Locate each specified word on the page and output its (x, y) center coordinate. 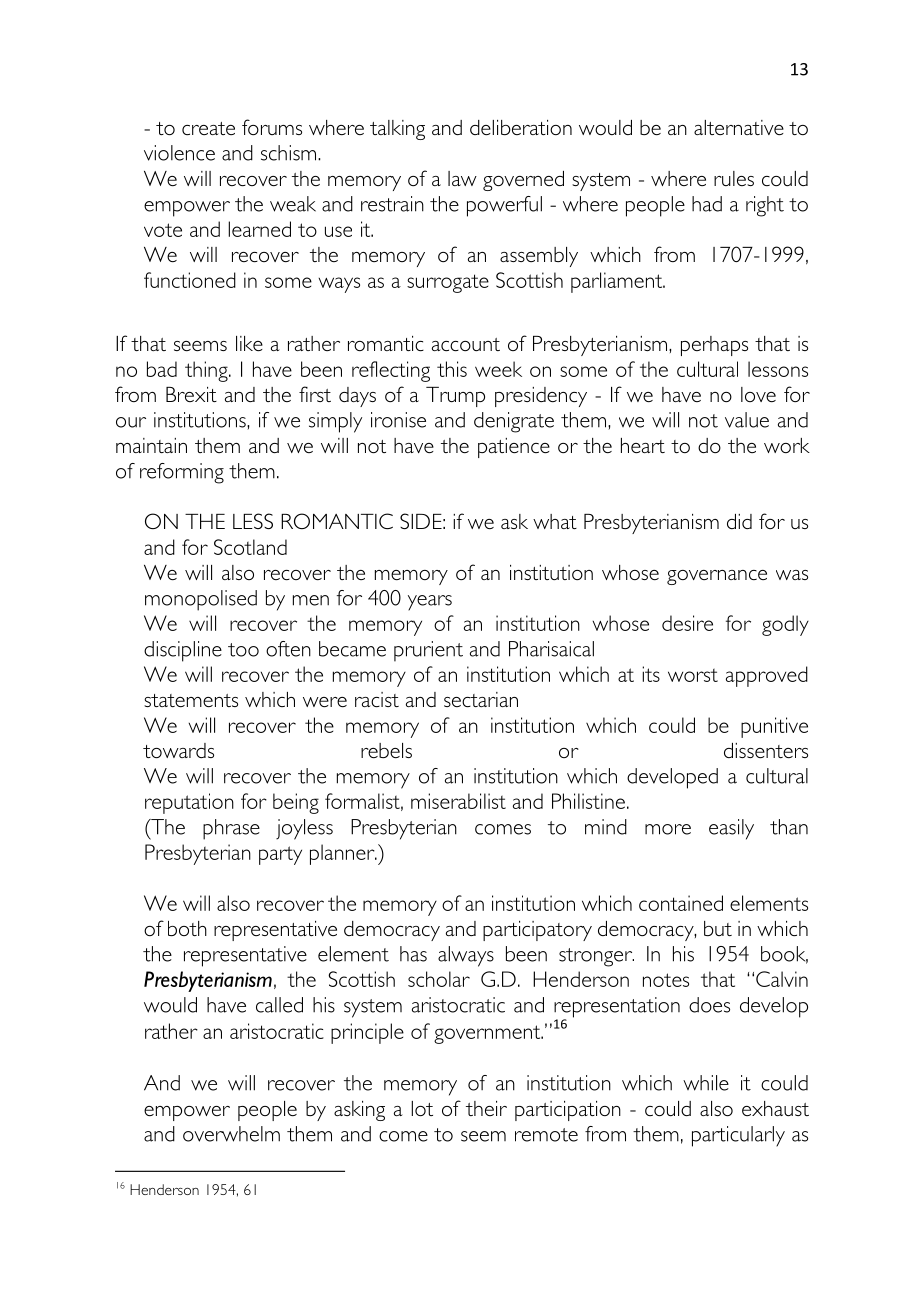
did (739, 521)
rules (734, 178)
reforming (182, 473)
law (462, 178)
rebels (386, 750)
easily (731, 829)
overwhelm (231, 1134)
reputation (189, 803)
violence (179, 153)
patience (514, 448)
